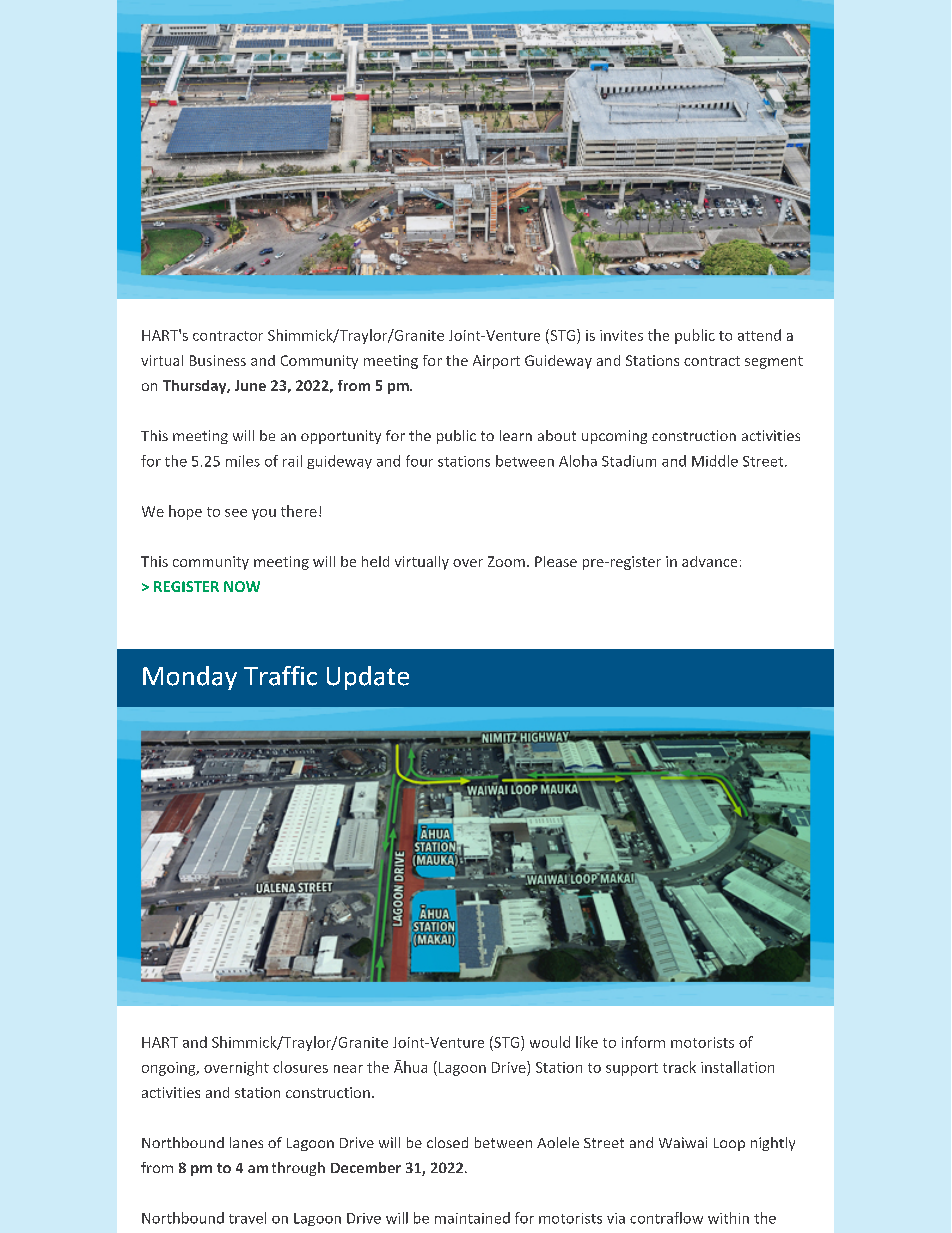 This document has height=1233, width=952. I want to click on Update, so click(368, 678).
